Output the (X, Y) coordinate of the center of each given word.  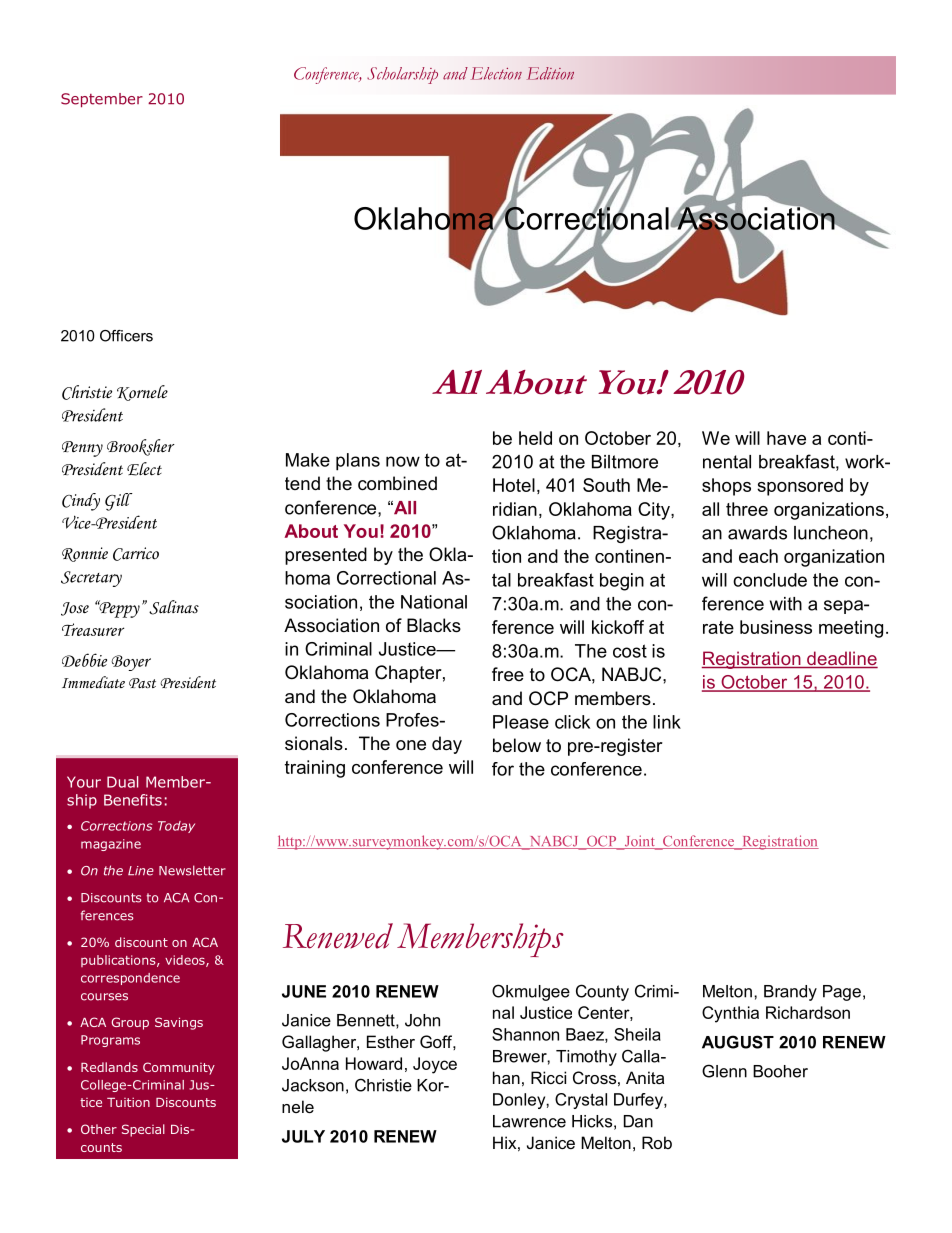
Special (143, 1130)
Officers (126, 336)
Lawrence (529, 1121)
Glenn (724, 1071)
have (786, 438)
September (102, 100)
